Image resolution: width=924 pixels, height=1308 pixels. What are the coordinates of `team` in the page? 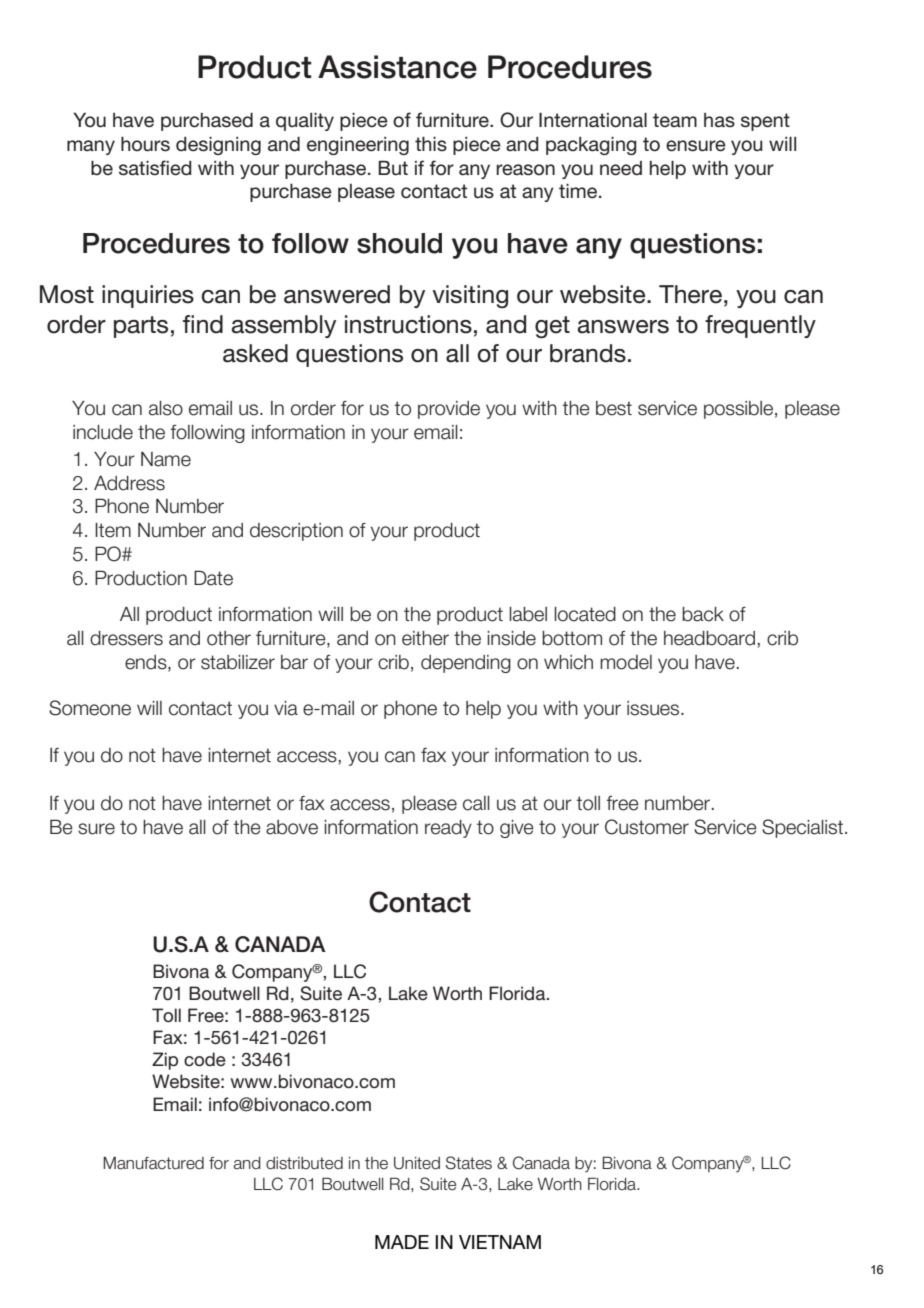 It's located at (675, 120).
